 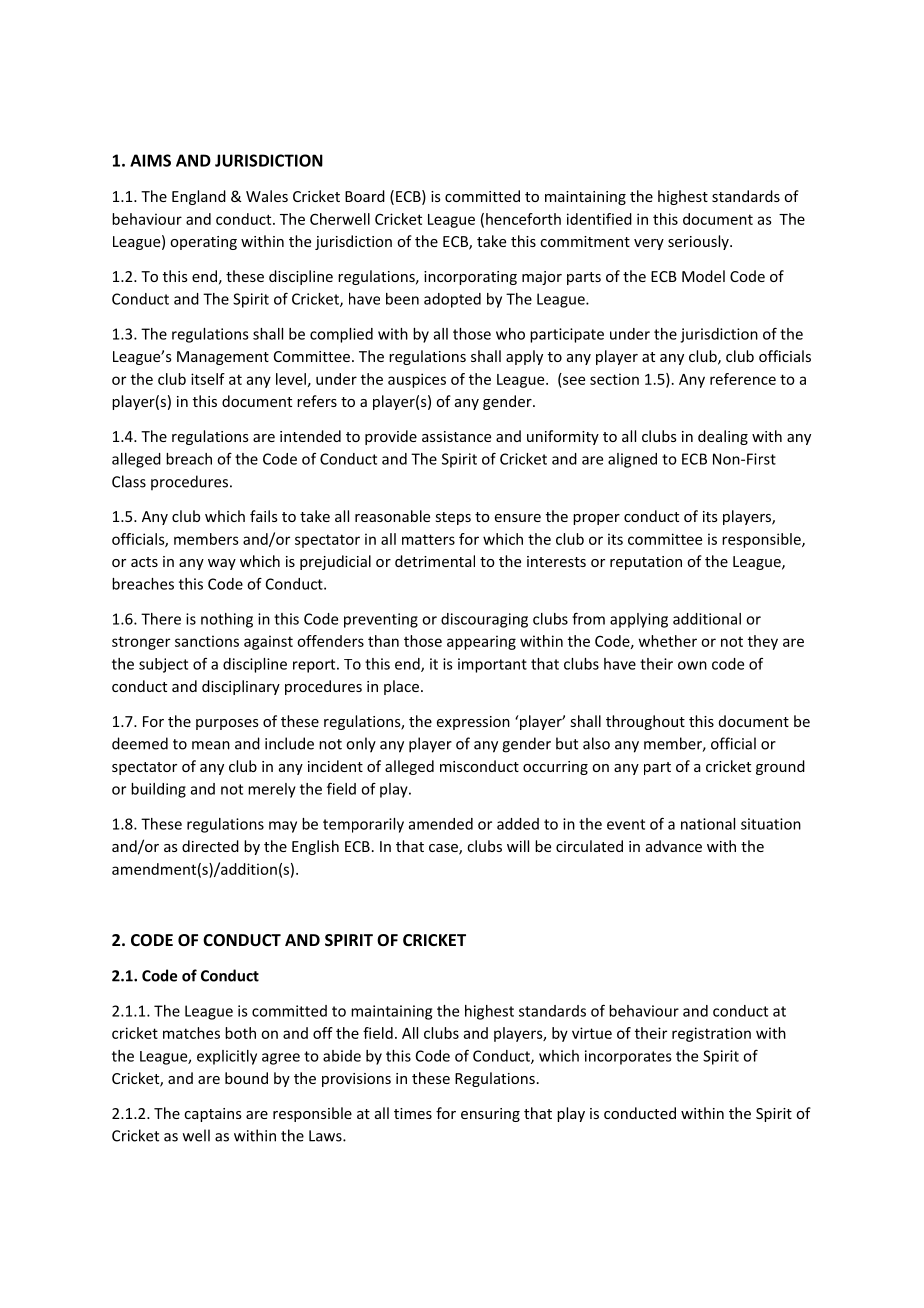 What do you see at coordinates (692, 665) in the image?
I see `own` at bounding box center [692, 665].
